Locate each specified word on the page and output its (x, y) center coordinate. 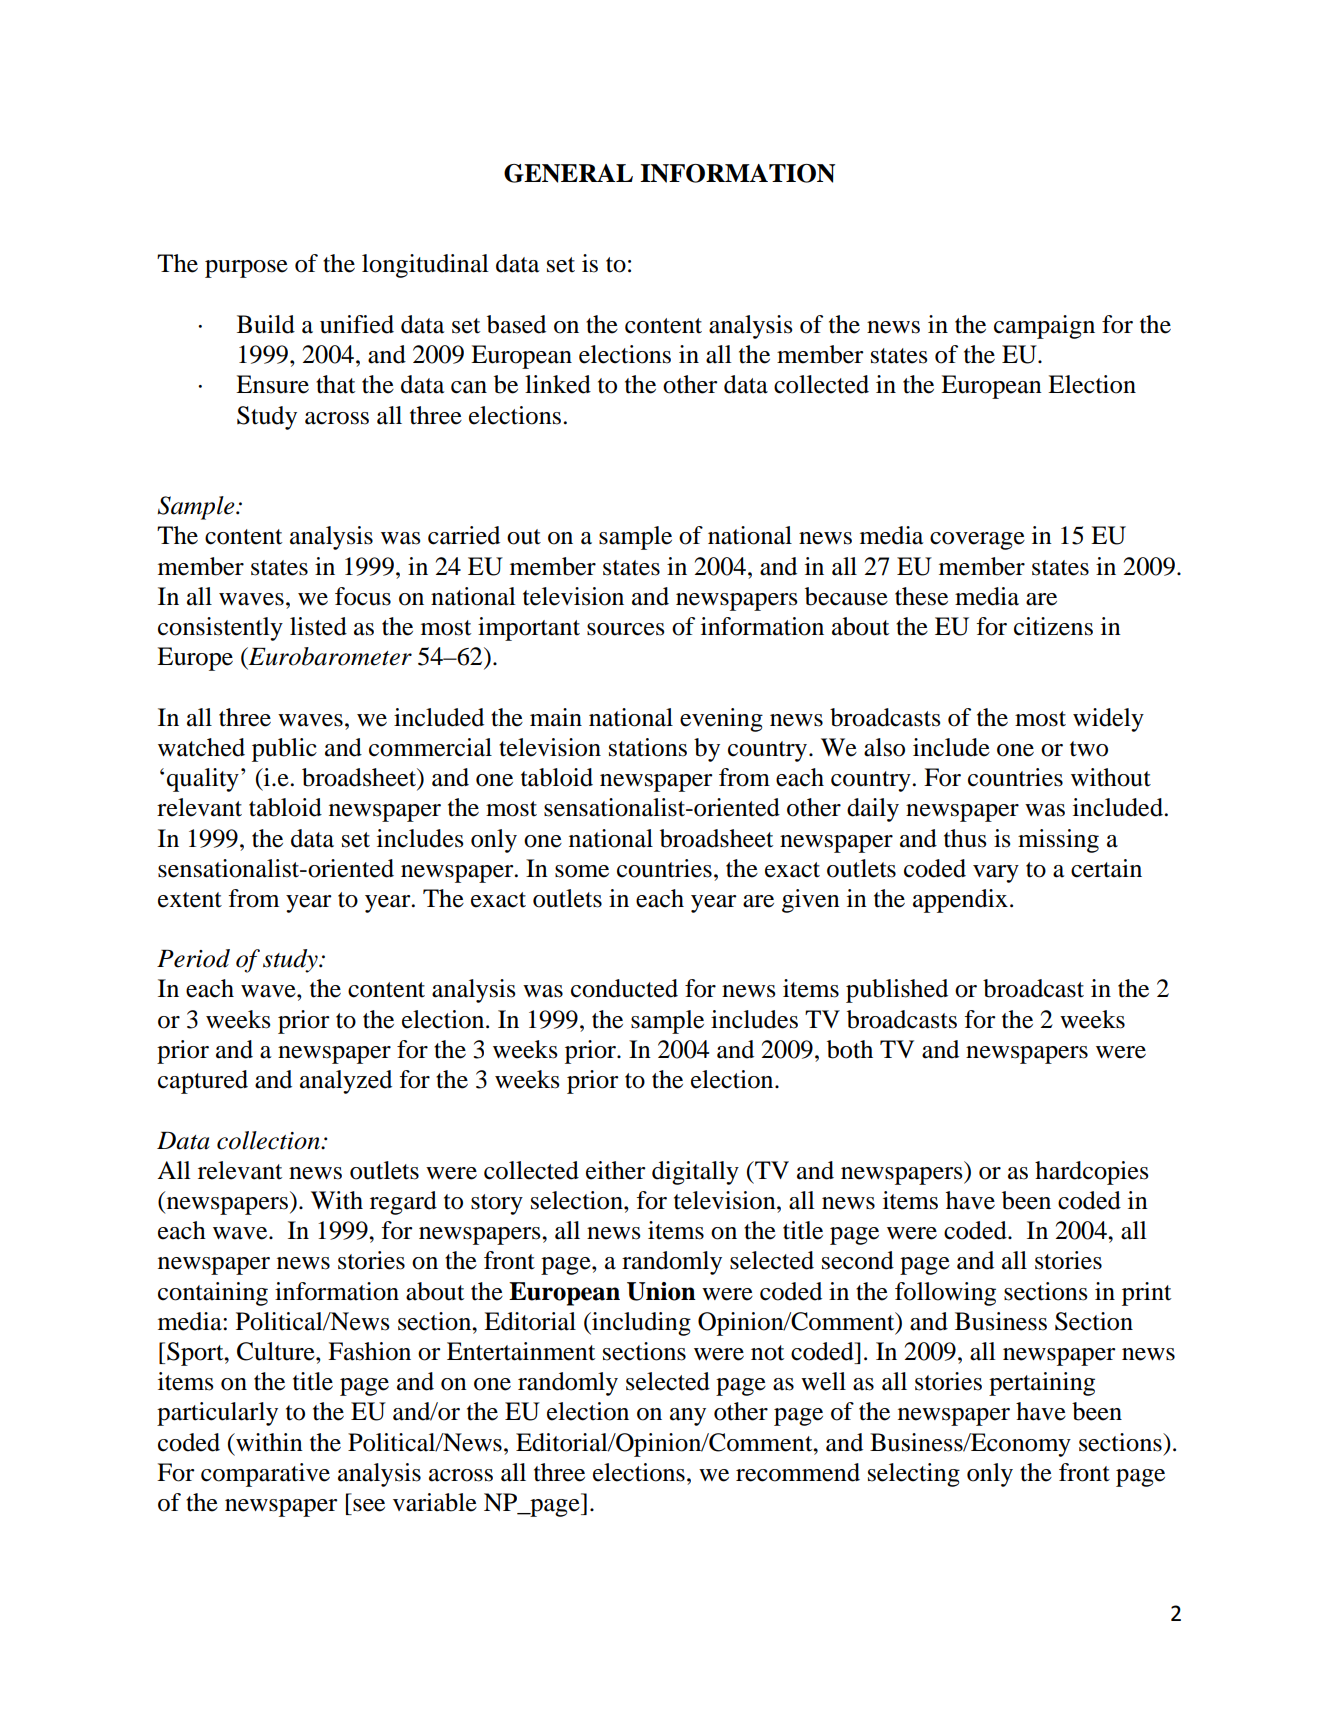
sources (626, 629)
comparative (265, 1475)
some (582, 871)
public (284, 750)
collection (269, 1140)
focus (363, 596)
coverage (977, 541)
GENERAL (568, 173)
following (945, 1294)
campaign (1044, 327)
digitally (695, 1173)
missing (1058, 841)
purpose (246, 269)
